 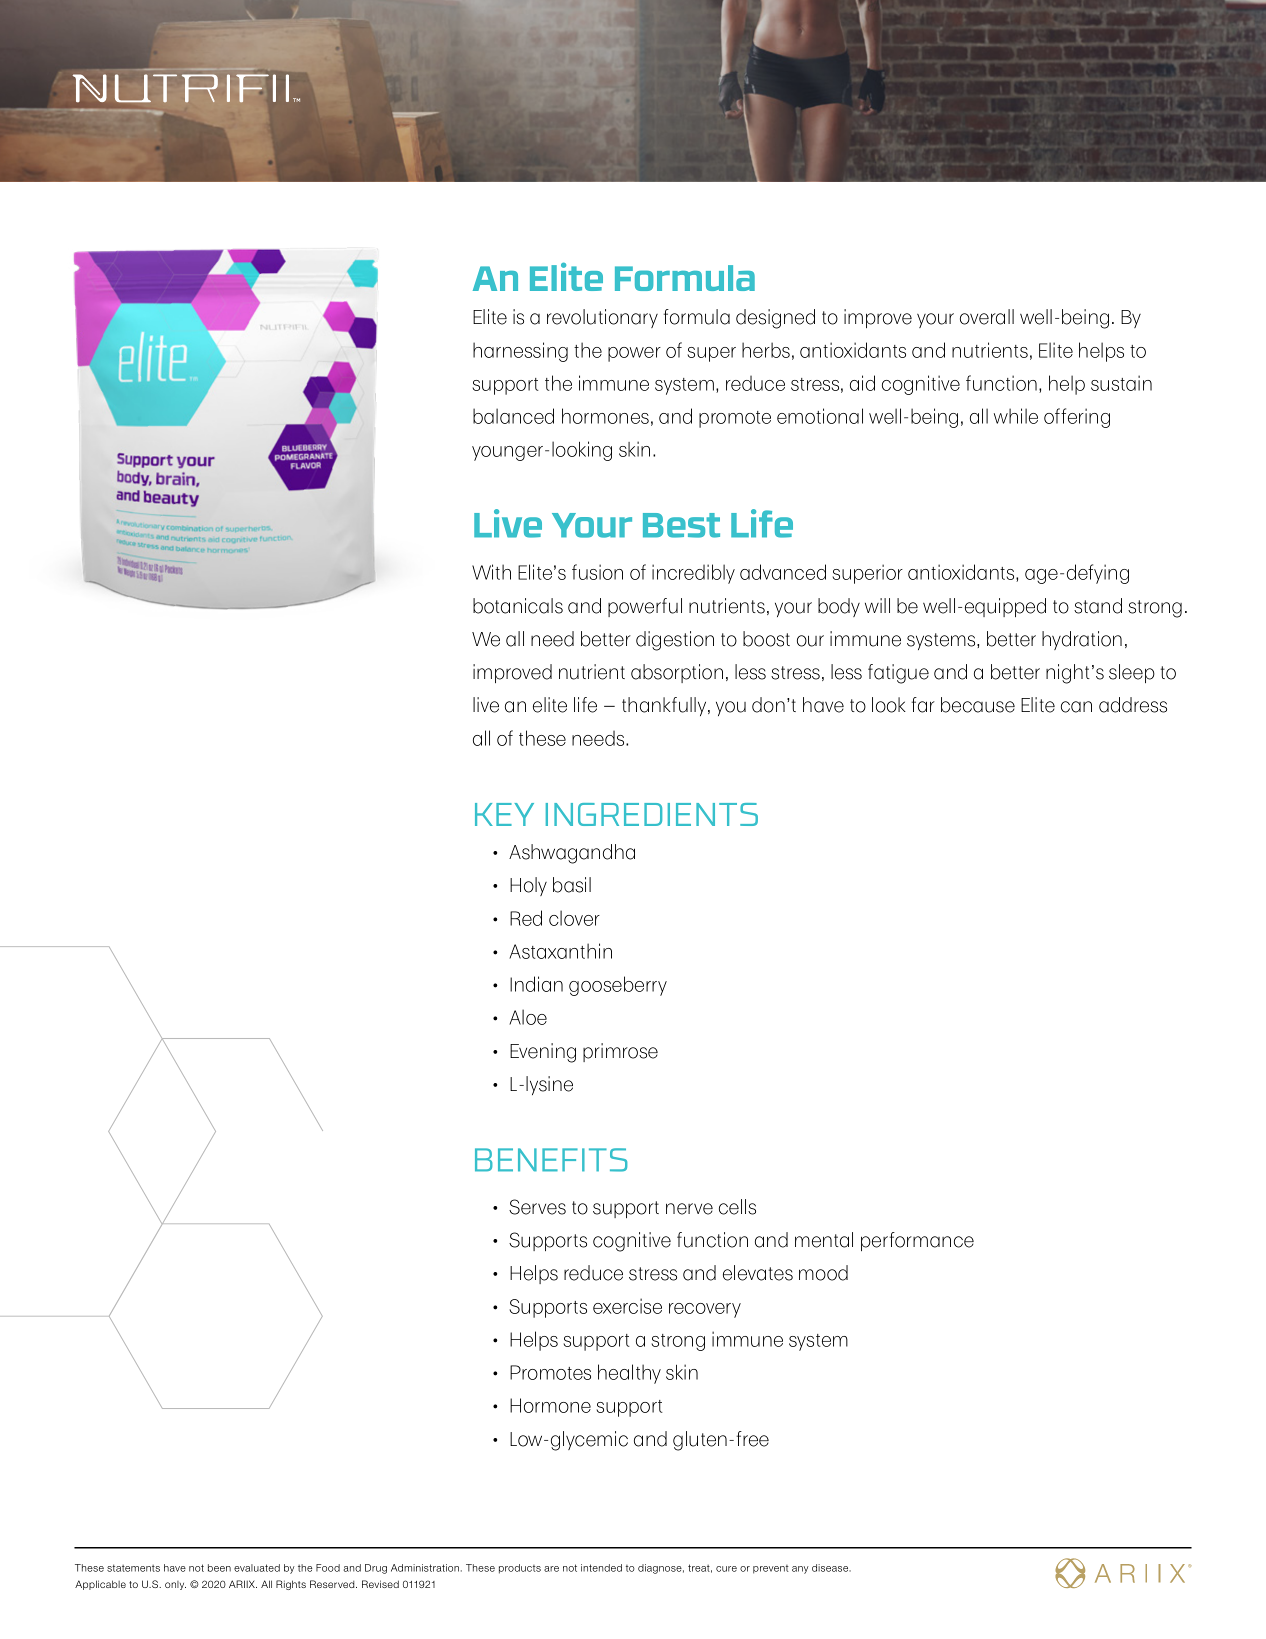 I want to click on been, so click(x=219, y=1568).
